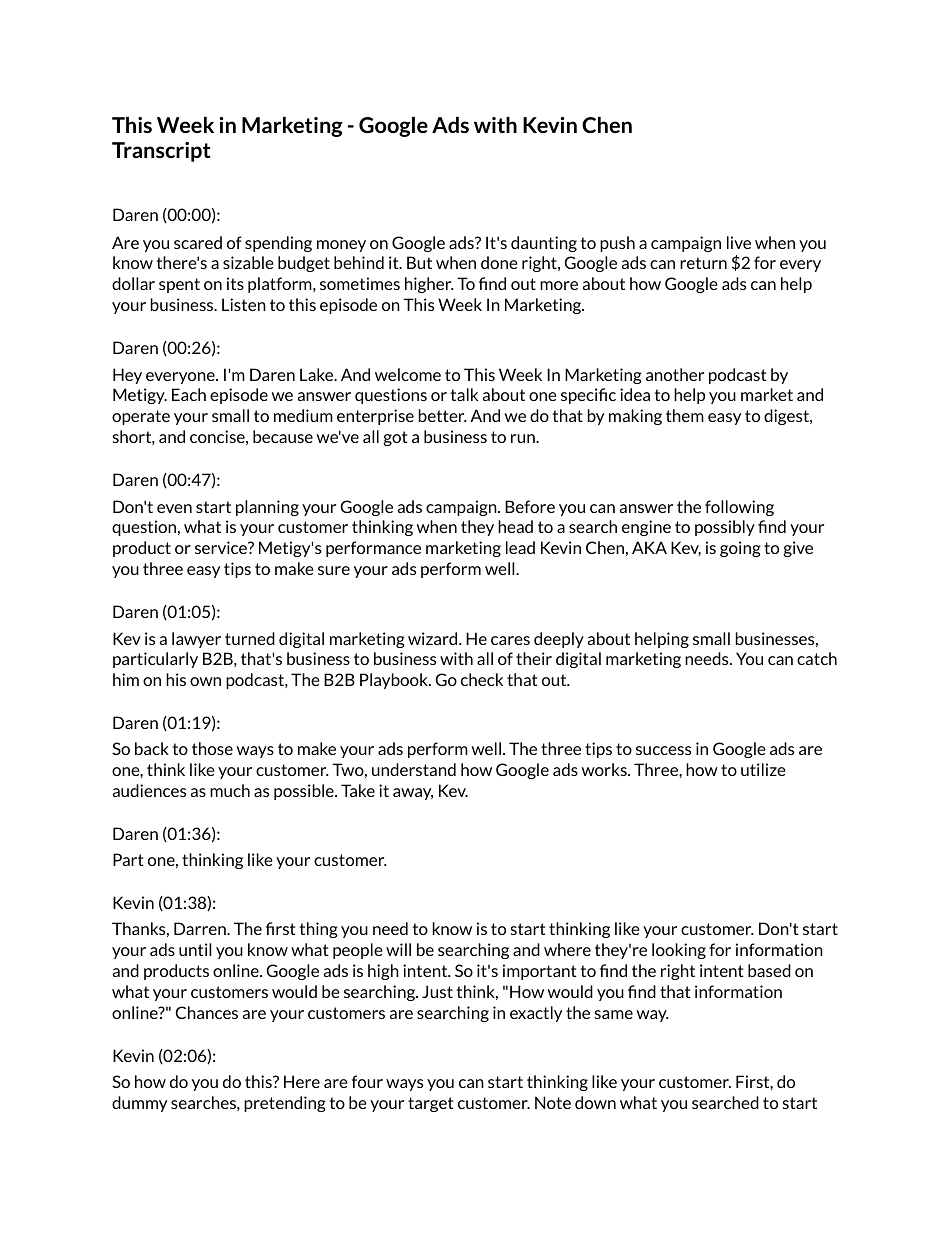 This document has height=1233, width=952. I want to click on Transcript, so click(161, 152).
